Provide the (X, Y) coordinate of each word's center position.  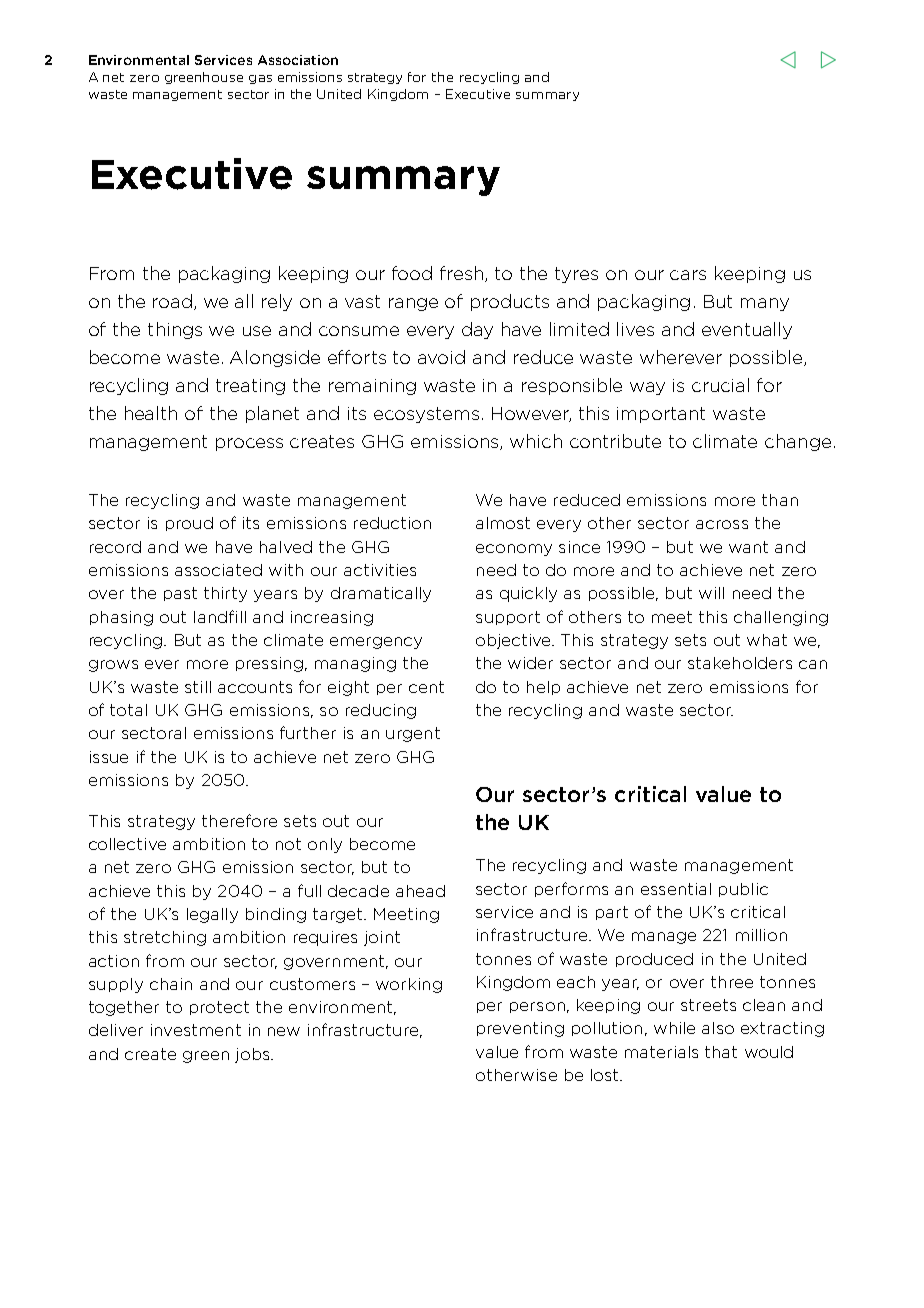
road (174, 302)
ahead (420, 891)
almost (503, 523)
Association (298, 60)
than (780, 500)
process (249, 444)
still (198, 687)
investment (196, 1030)
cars (688, 275)
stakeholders (740, 663)
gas (260, 79)
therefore (239, 820)
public (743, 890)
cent (426, 687)
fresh (463, 274)
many (765, 304)
